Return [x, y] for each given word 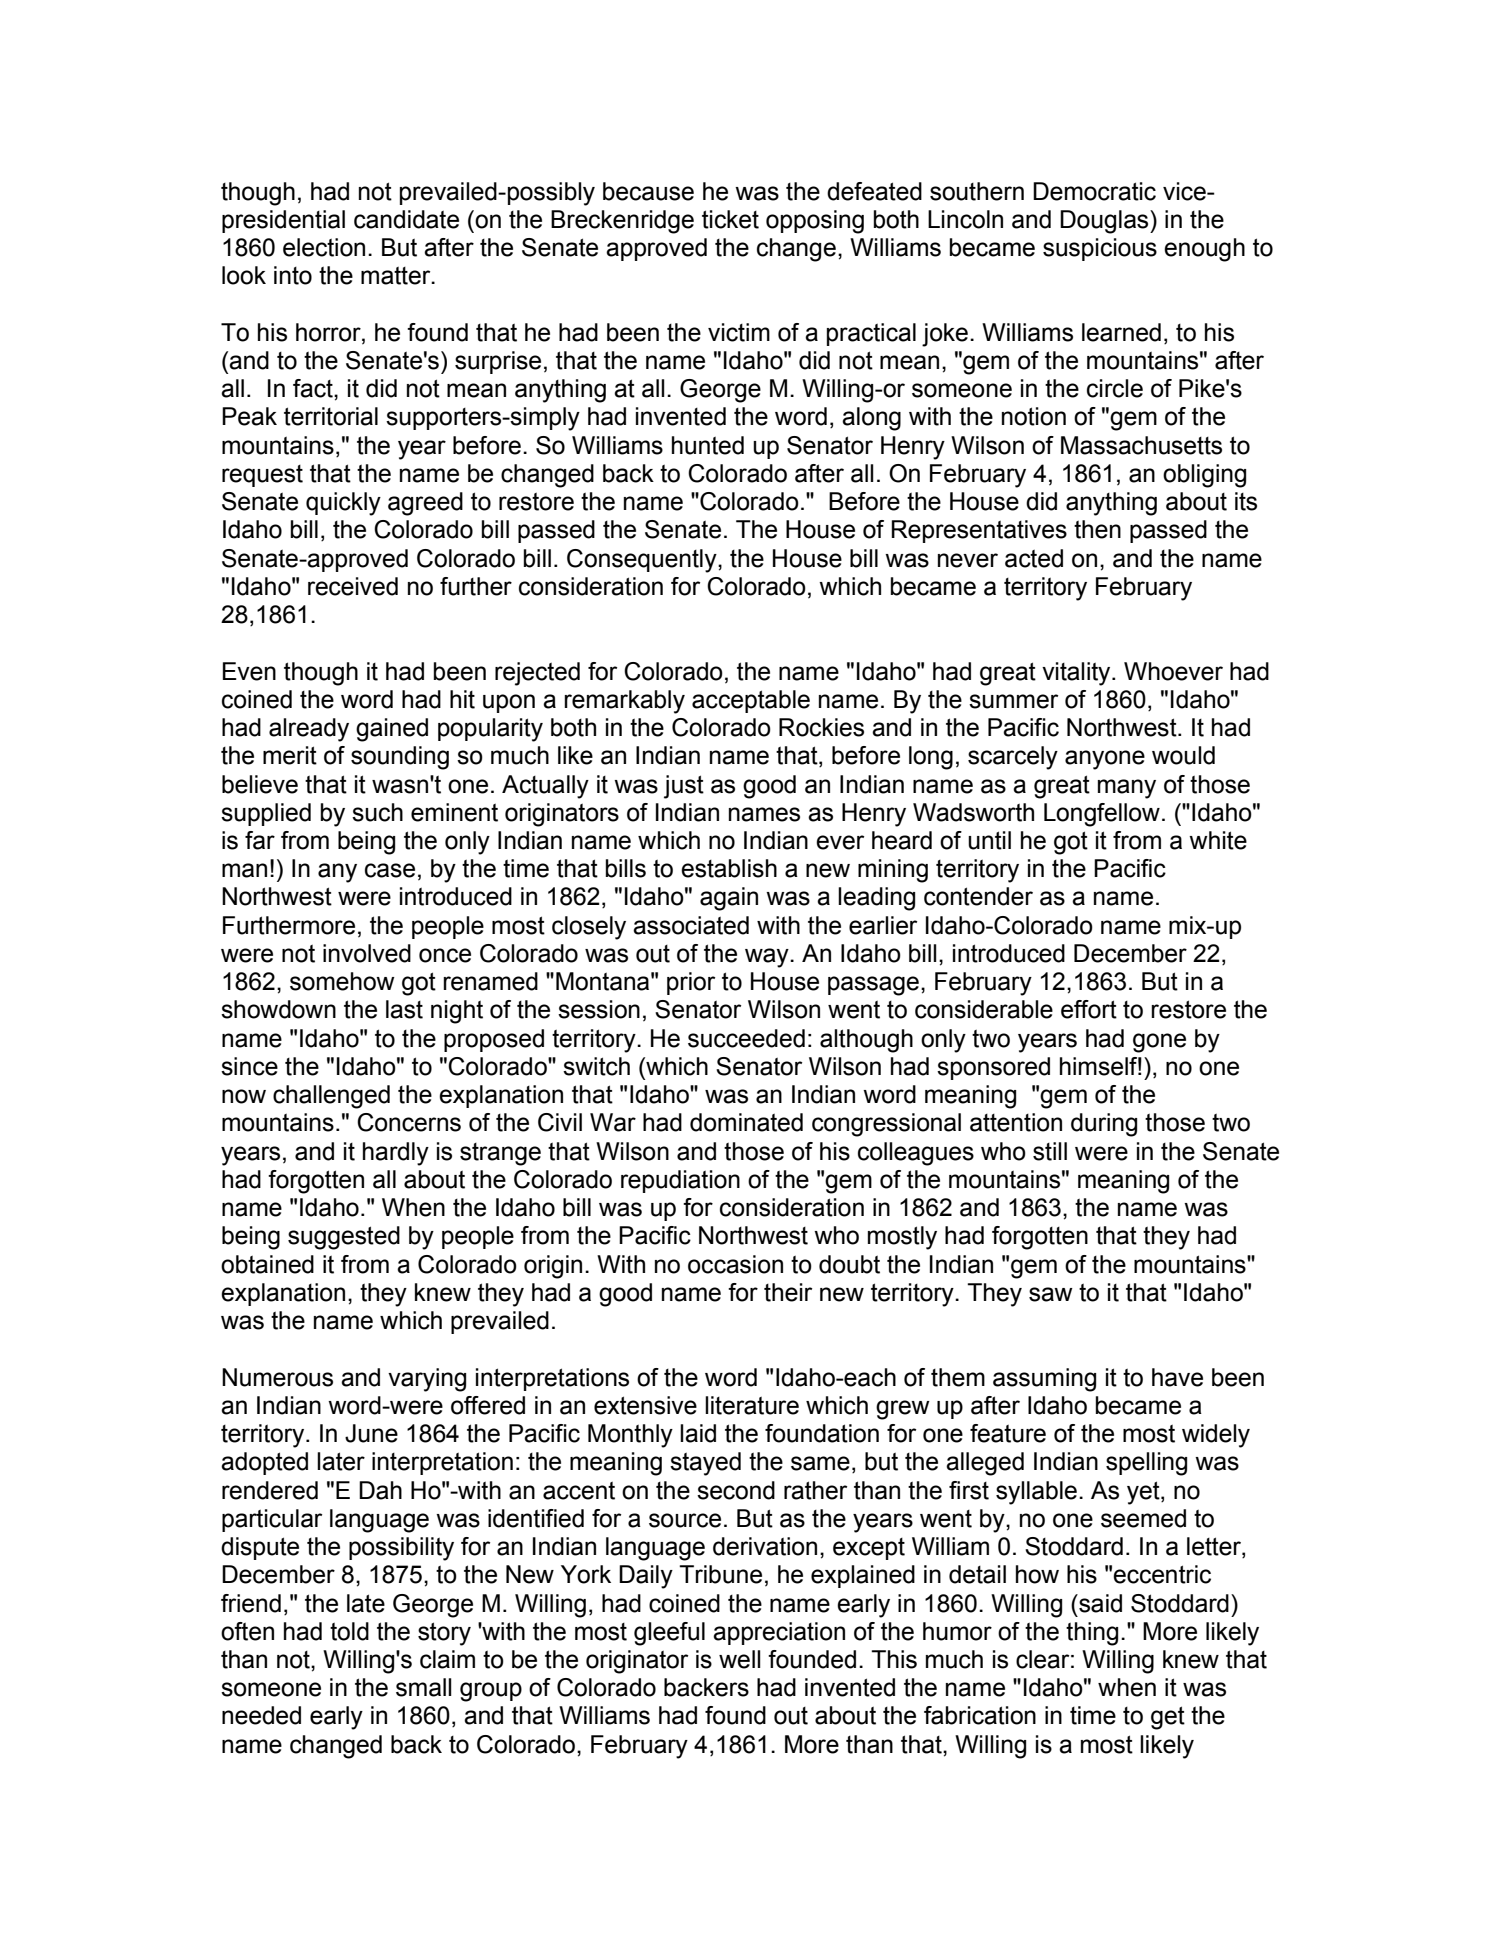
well [740, 1659]
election [324, 247]
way [768, 958]
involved [367, 953]
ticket [730, 219]
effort [1089, 1009]
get [1168, 1718]
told [349, 1631]
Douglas [1105, 222]
